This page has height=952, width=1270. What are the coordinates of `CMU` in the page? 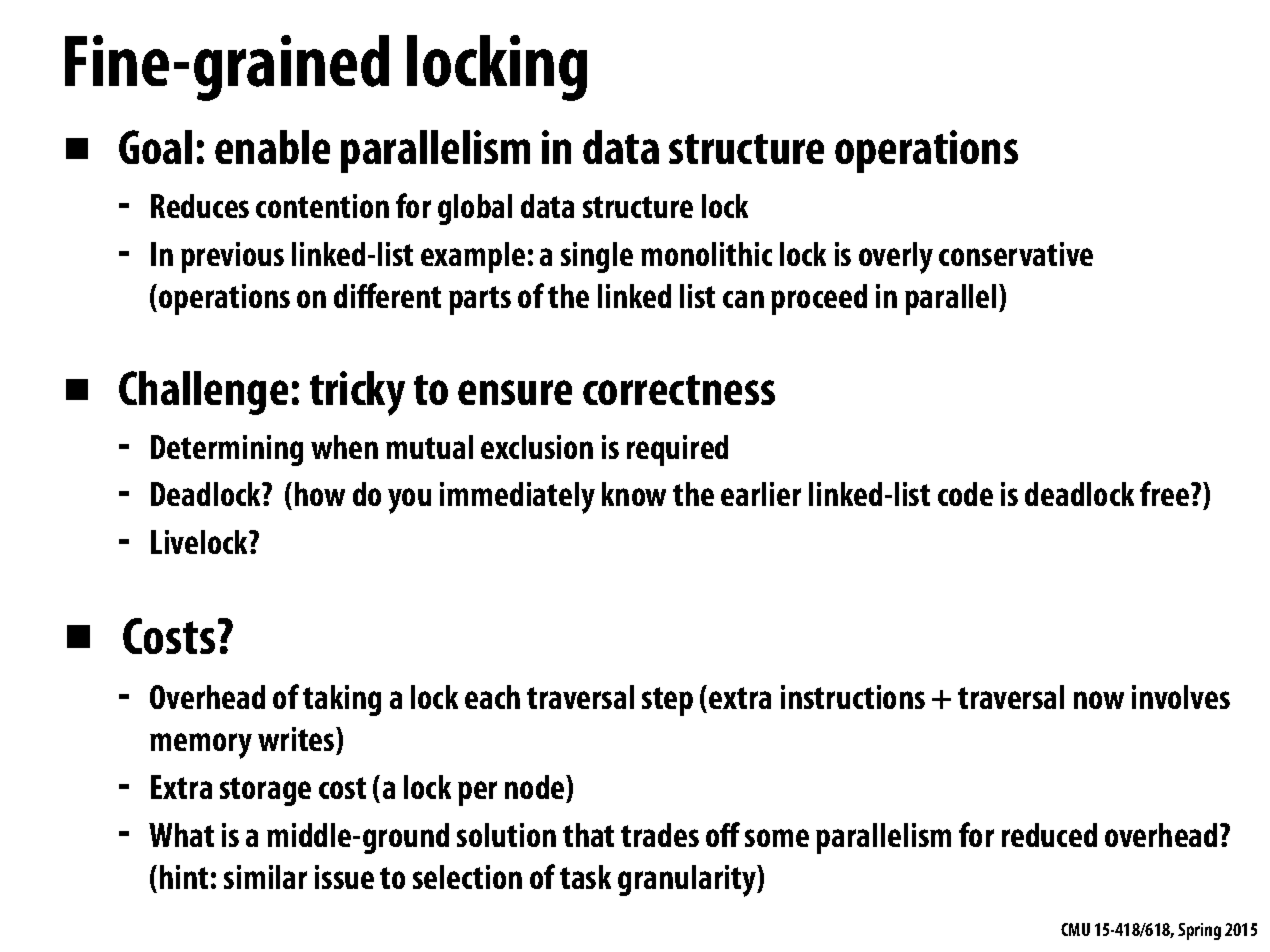 It's located at (1075, 929).
